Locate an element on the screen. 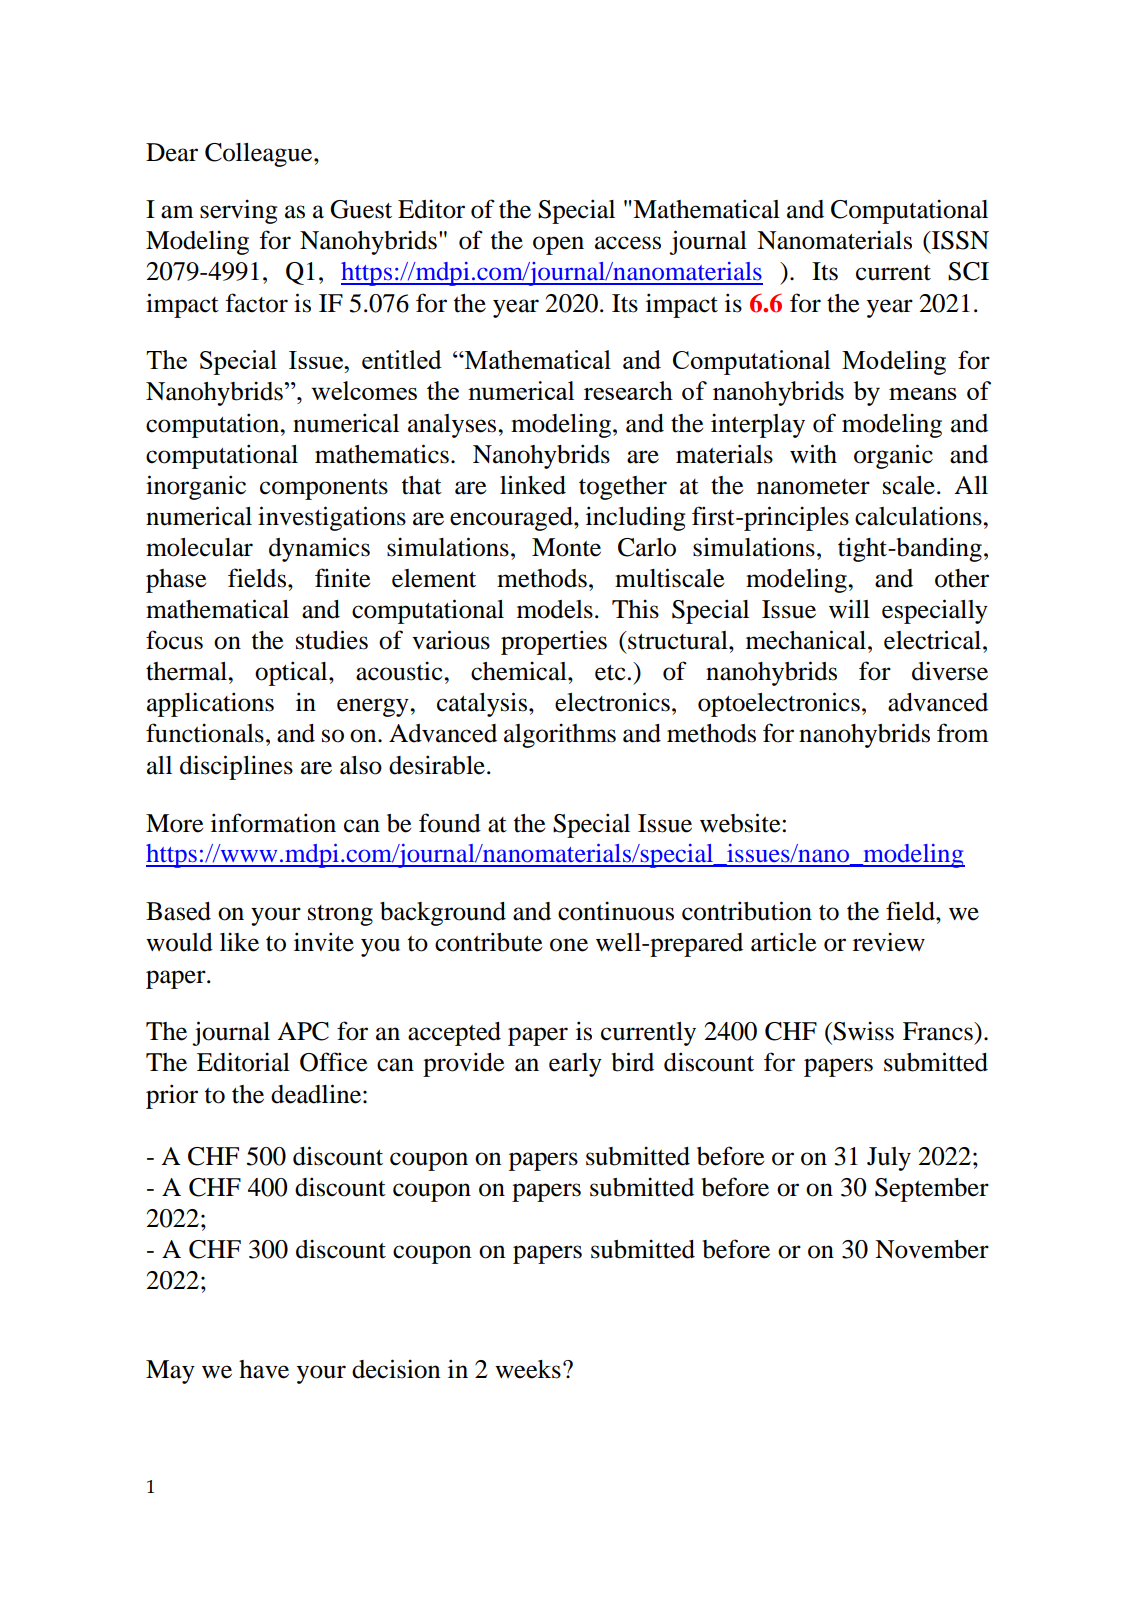  November is located at coordinates (932, 1249).
